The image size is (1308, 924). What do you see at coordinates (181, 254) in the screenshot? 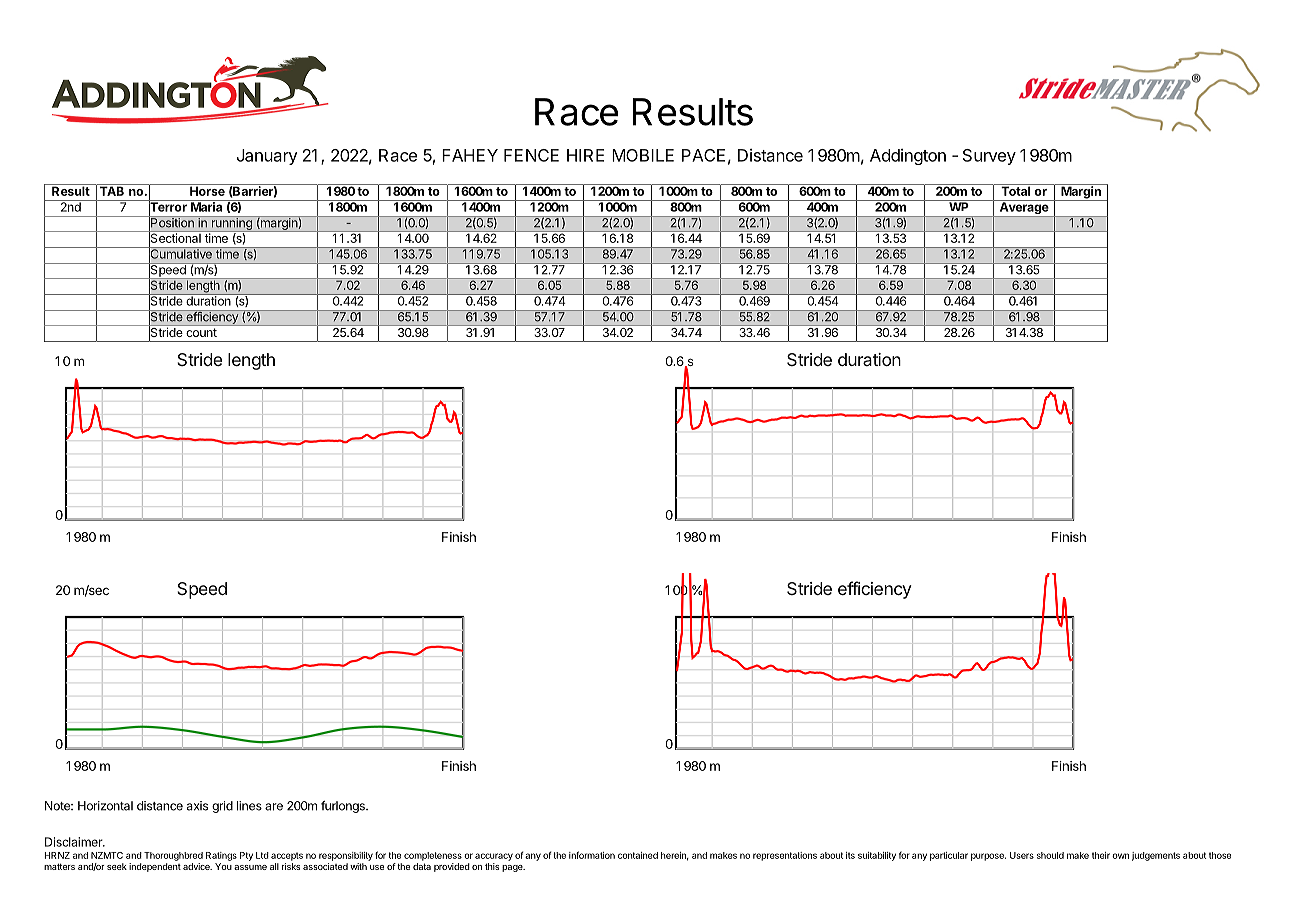
I see `Cumulative` at bounding box center [181, 254].
